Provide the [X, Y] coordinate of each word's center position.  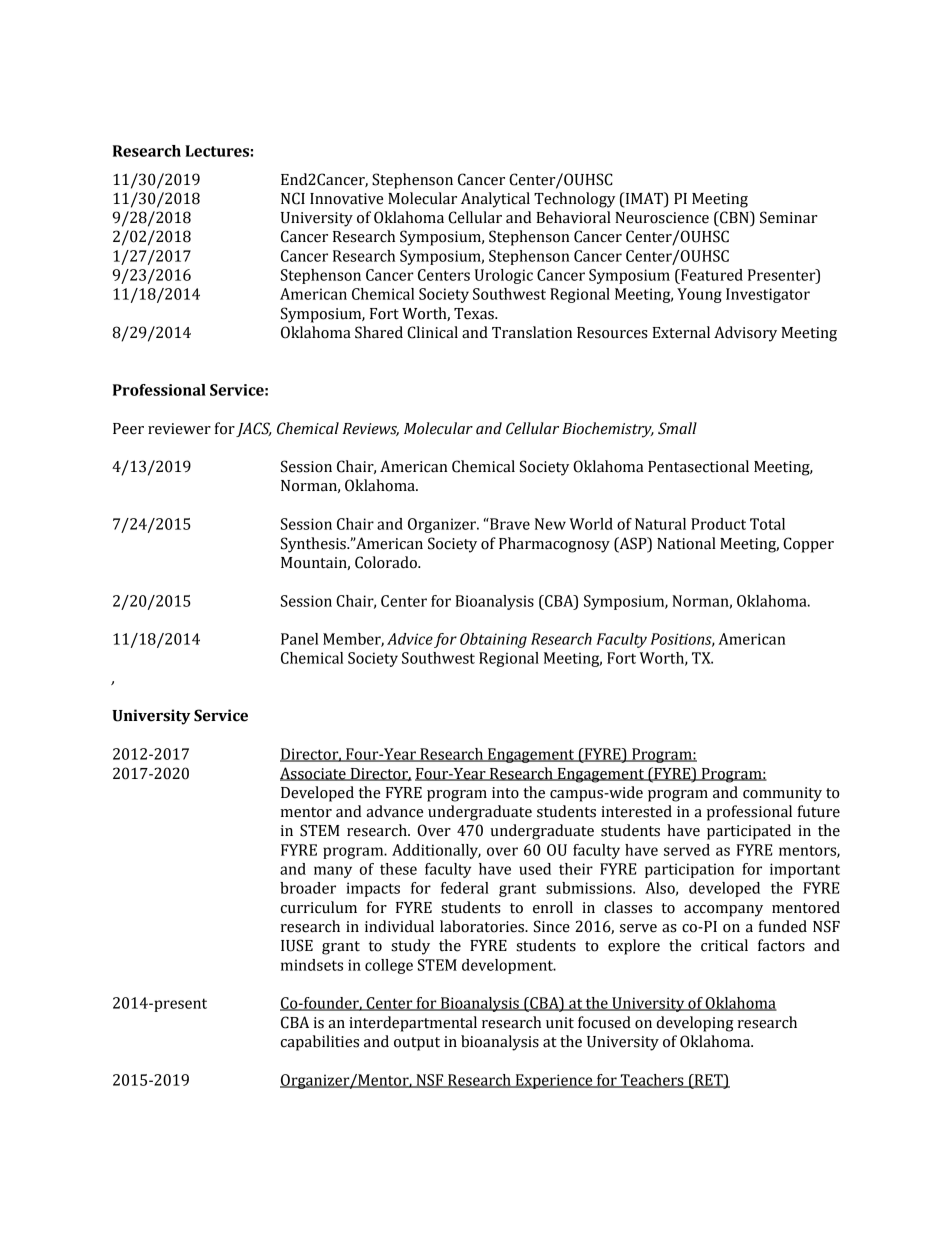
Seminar [789, 217]
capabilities [320, 1043]
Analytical [495, 200]
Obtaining [493, 640]
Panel [299, 639]
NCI [293, 198]
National [686, 543]
